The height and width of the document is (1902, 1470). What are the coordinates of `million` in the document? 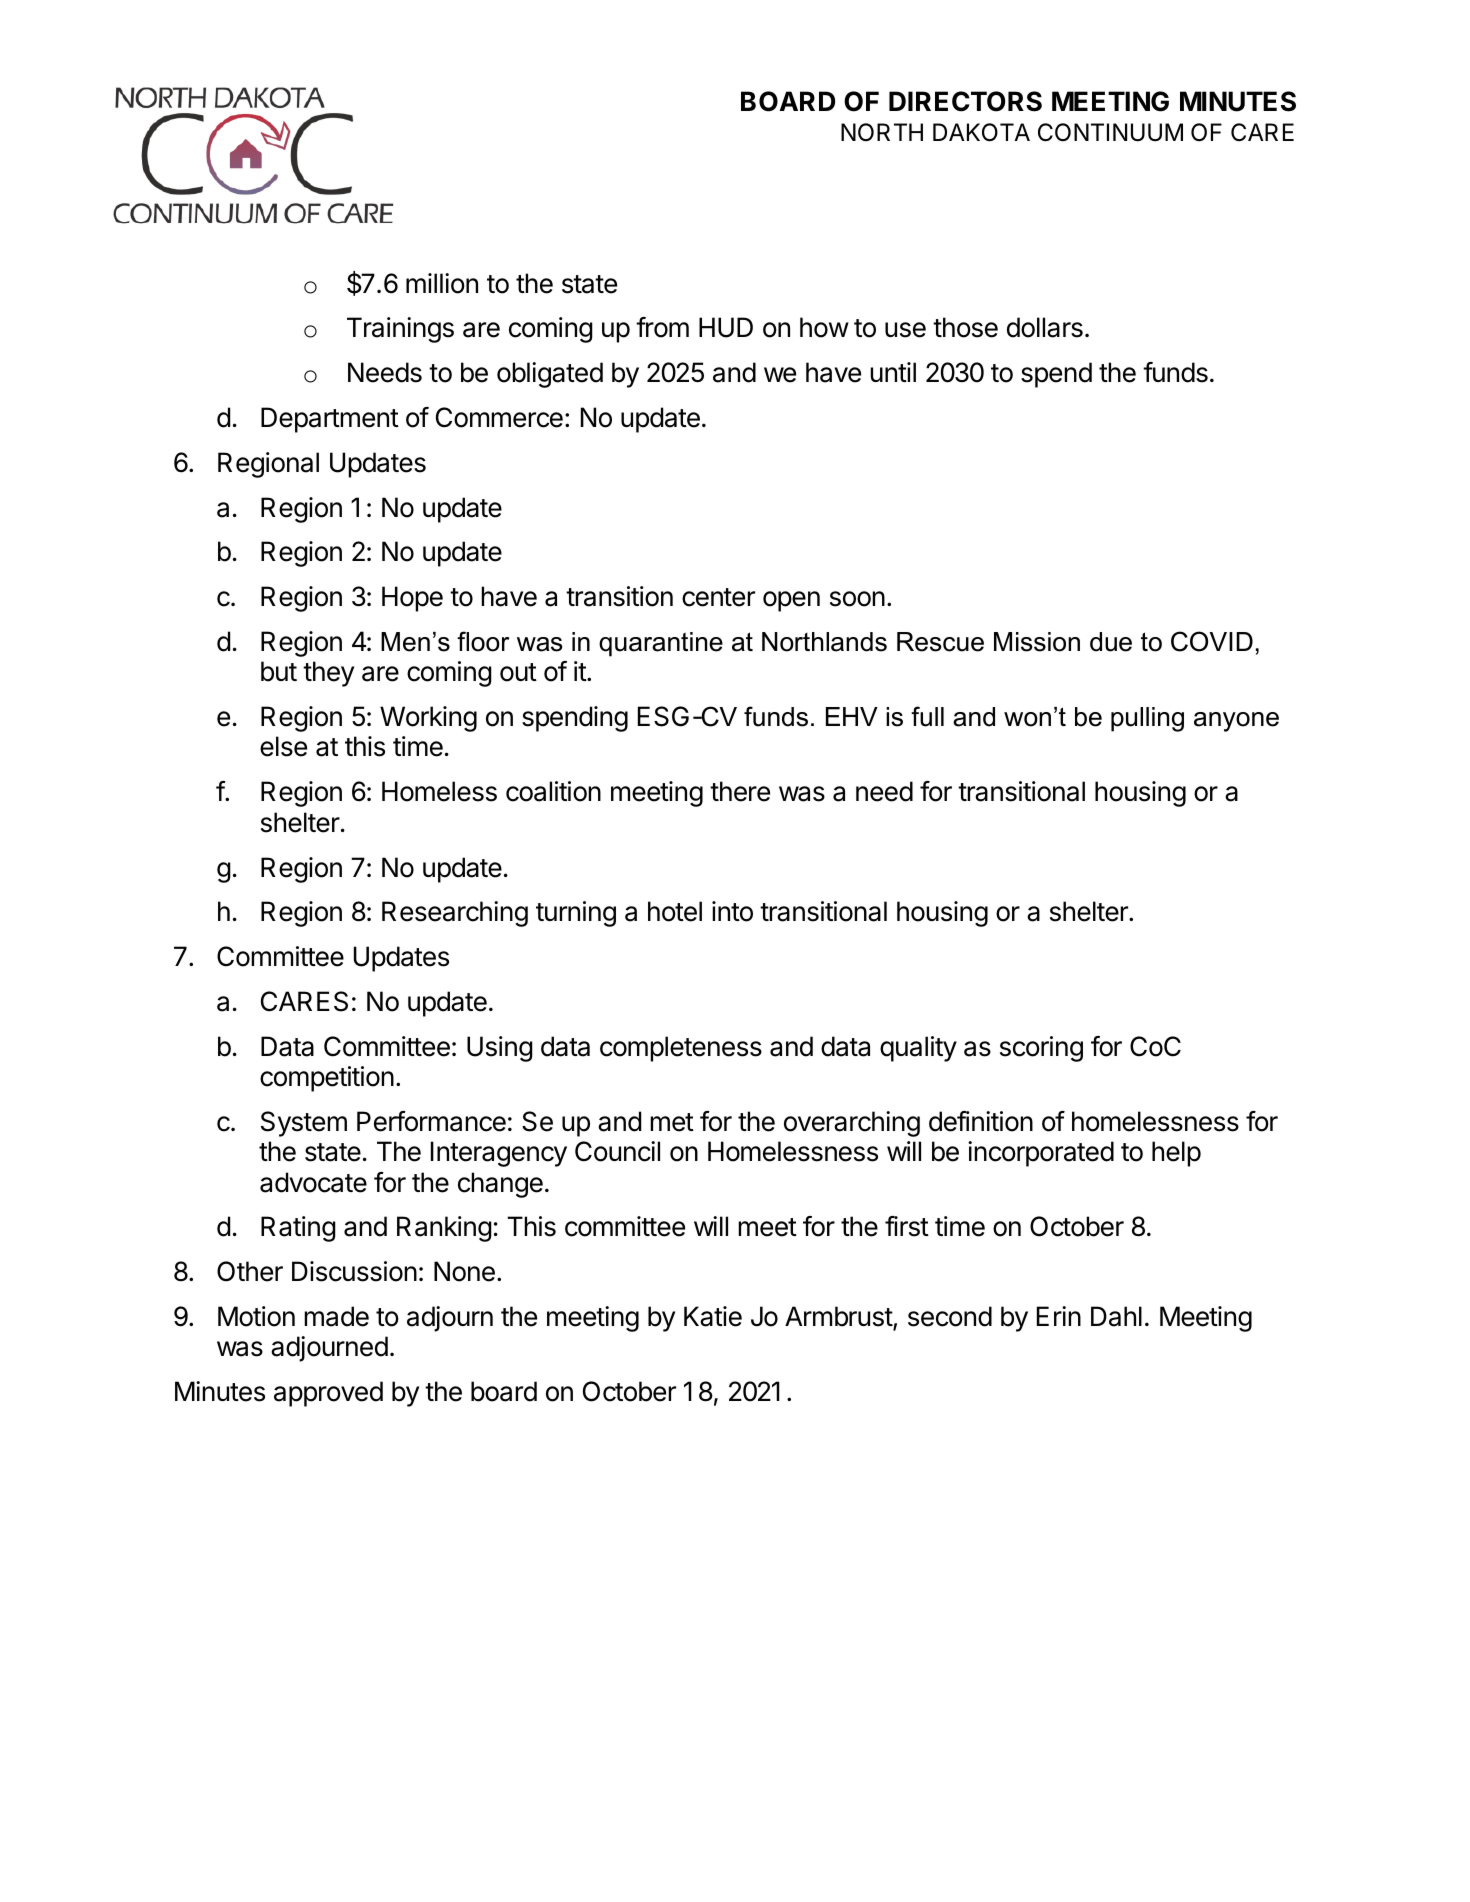 It's located at (442, 283).
